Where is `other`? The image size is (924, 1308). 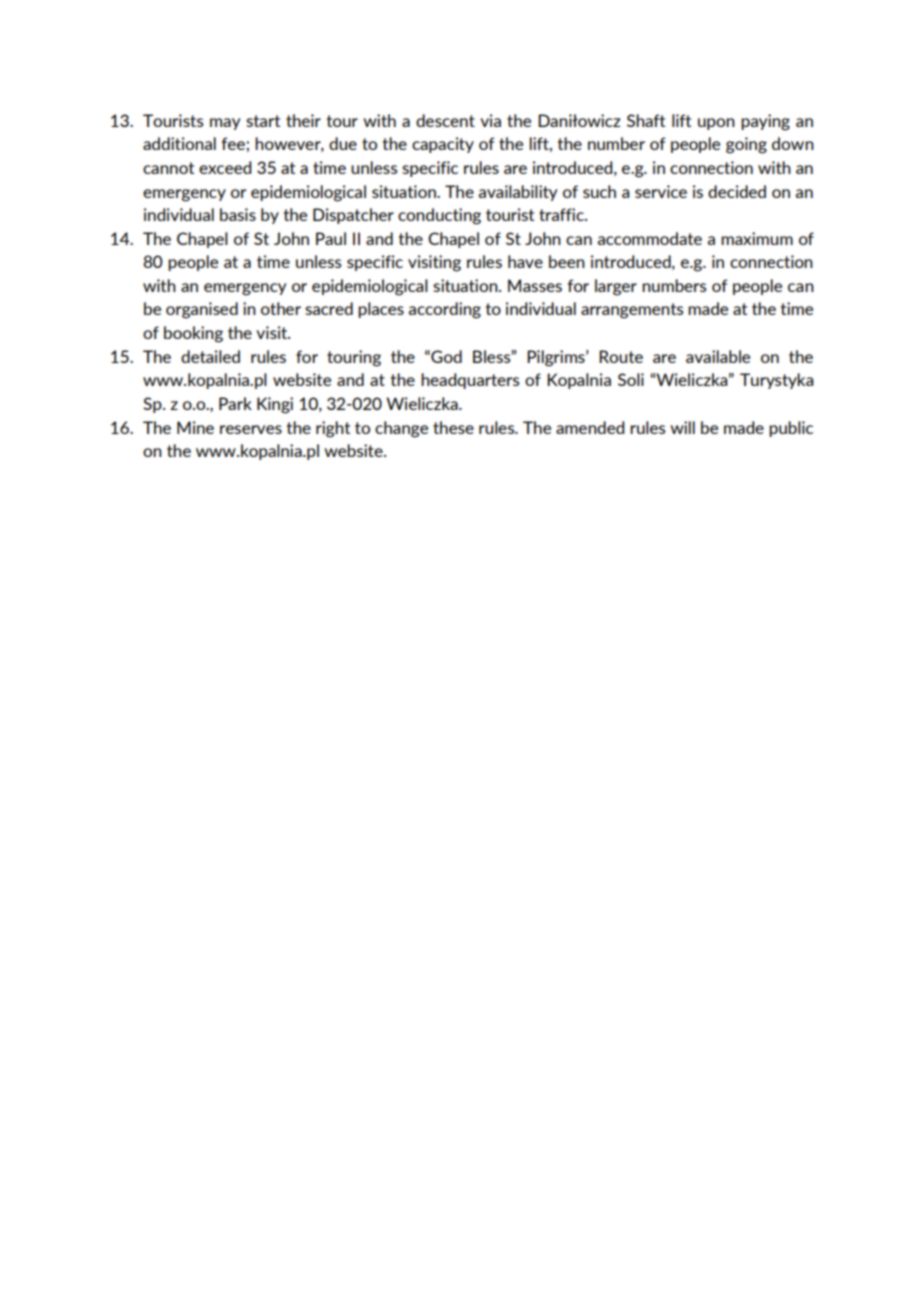 other is located at coordinates (281, 308).
